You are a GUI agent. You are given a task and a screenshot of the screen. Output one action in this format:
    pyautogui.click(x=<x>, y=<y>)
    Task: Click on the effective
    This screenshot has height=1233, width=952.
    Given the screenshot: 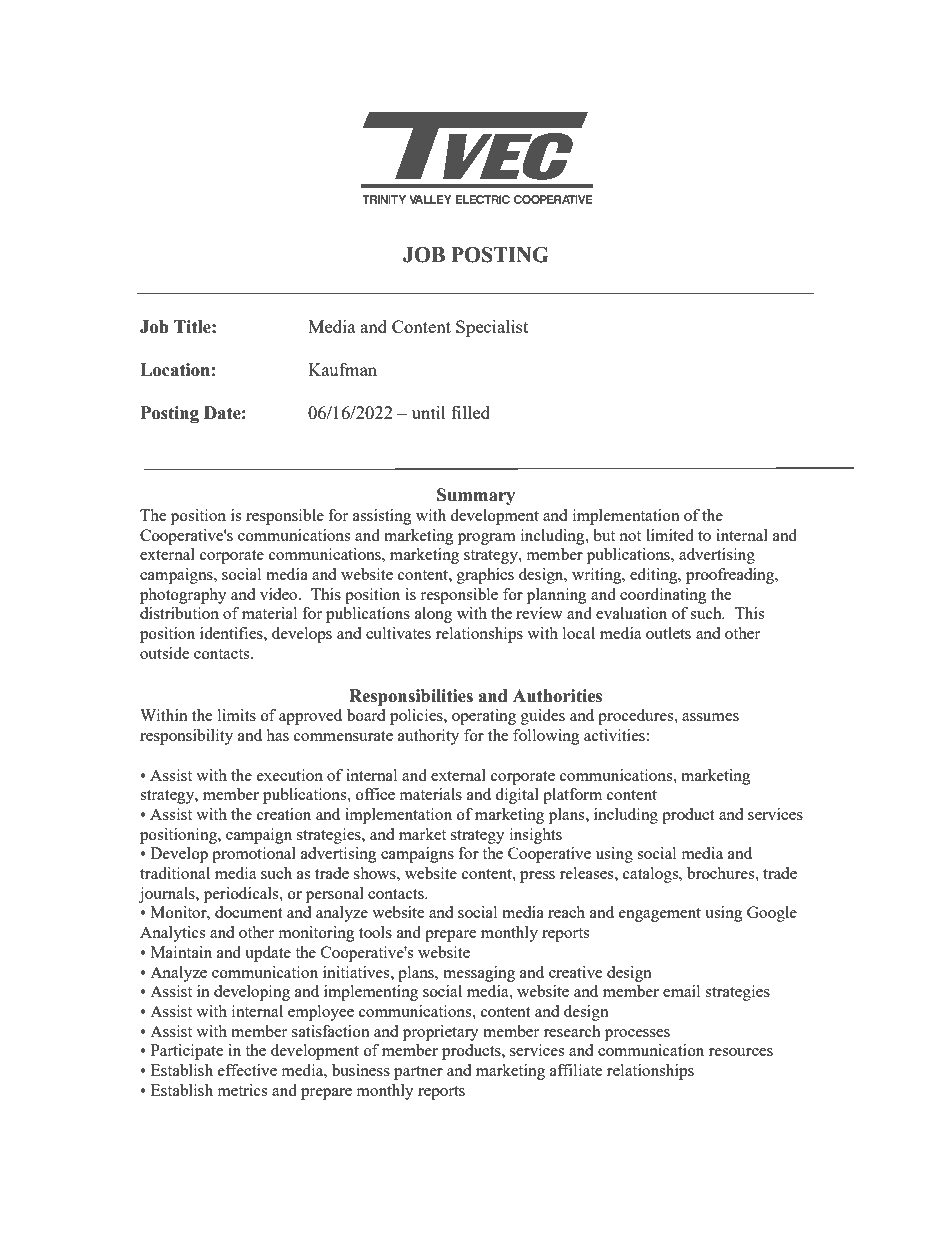 What is the action you would take?
    pyautogui.click(x=247, y=1070)
